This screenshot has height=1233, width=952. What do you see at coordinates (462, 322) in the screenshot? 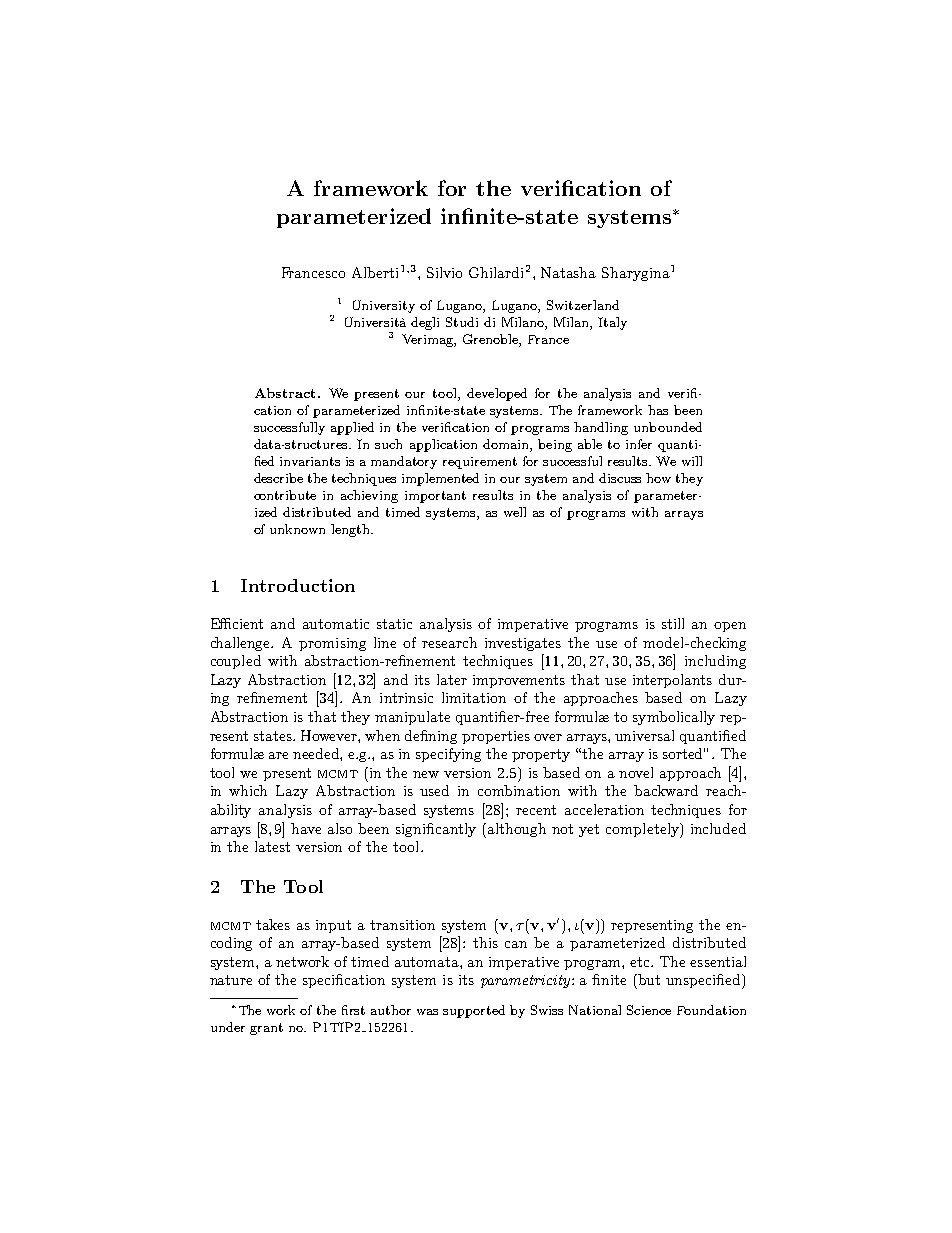
I see `Studi` at bounding box center [462, 322].
